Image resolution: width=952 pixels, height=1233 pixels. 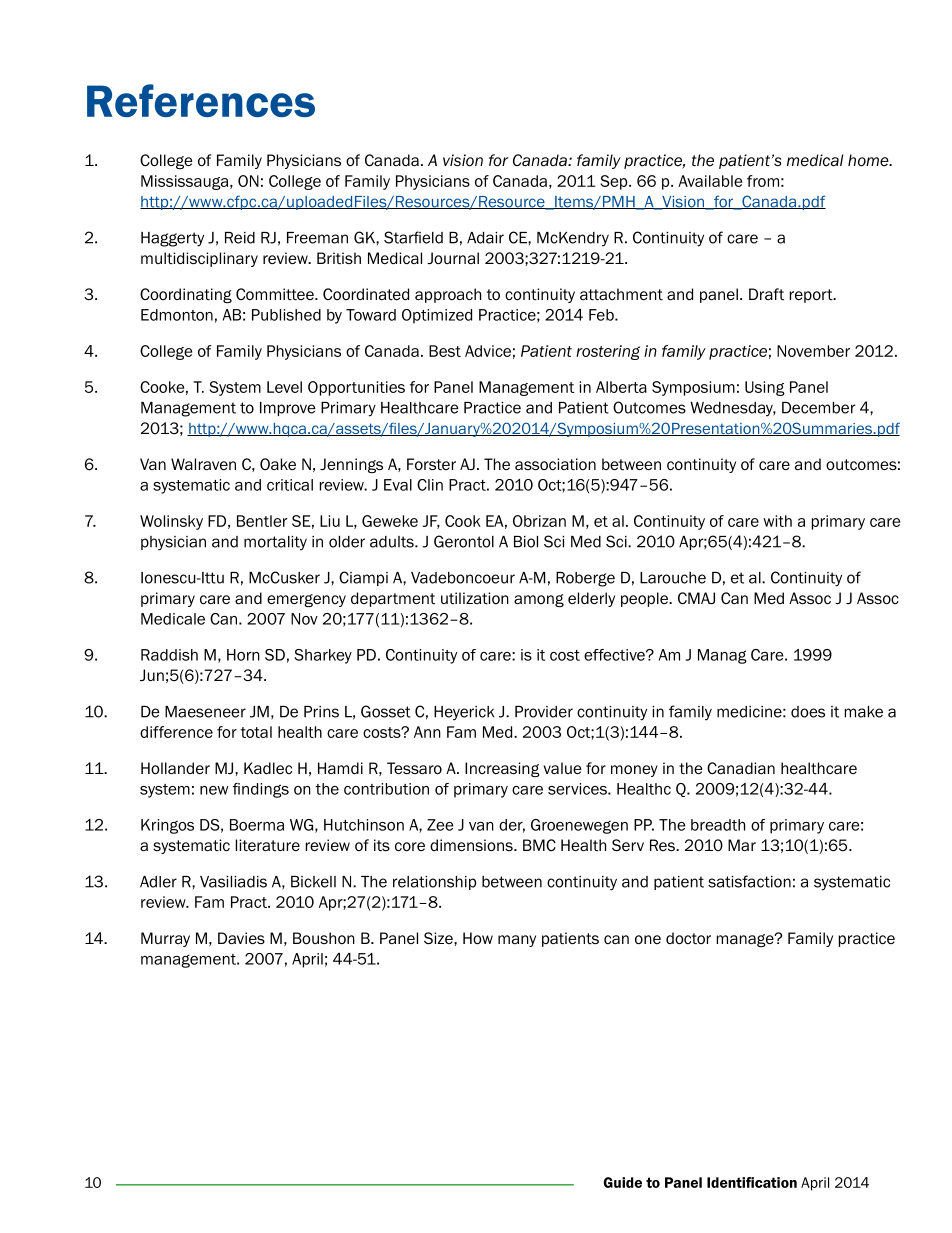 What do you see at coordinates (243, 655) in the image?
I see `Horn` at bounding box center [243, 655].
